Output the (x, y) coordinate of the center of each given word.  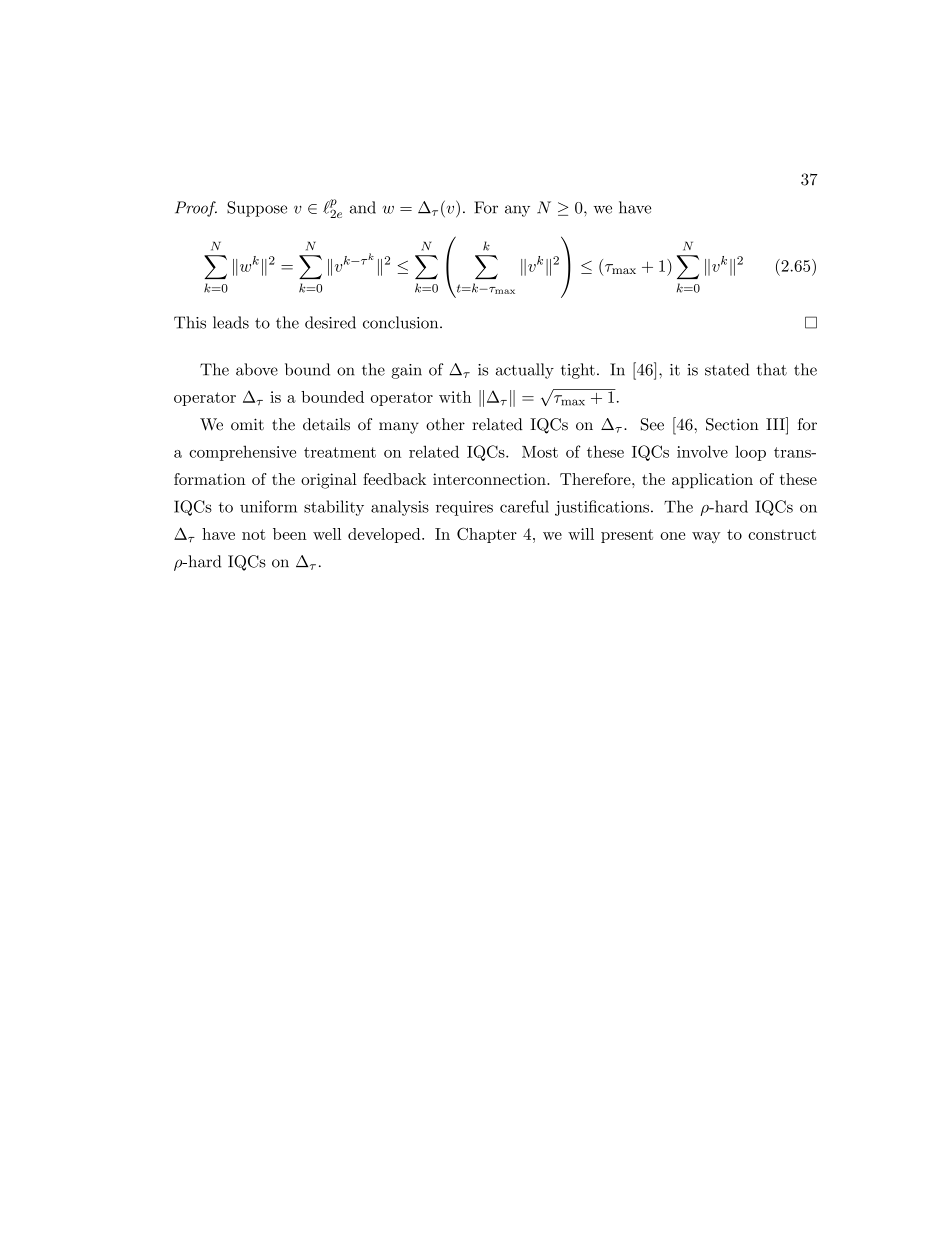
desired (330, 322)
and (363, 207)
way (706, 538)
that (772, 369)
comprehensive (242, 453)
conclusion (402, 322)
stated (727, 369)
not (254, 534)
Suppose (257, 209)
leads (231, 322)
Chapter (487, 535)
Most (540, 452)
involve (702, 451)
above (257, 369)
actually (525, 371)
